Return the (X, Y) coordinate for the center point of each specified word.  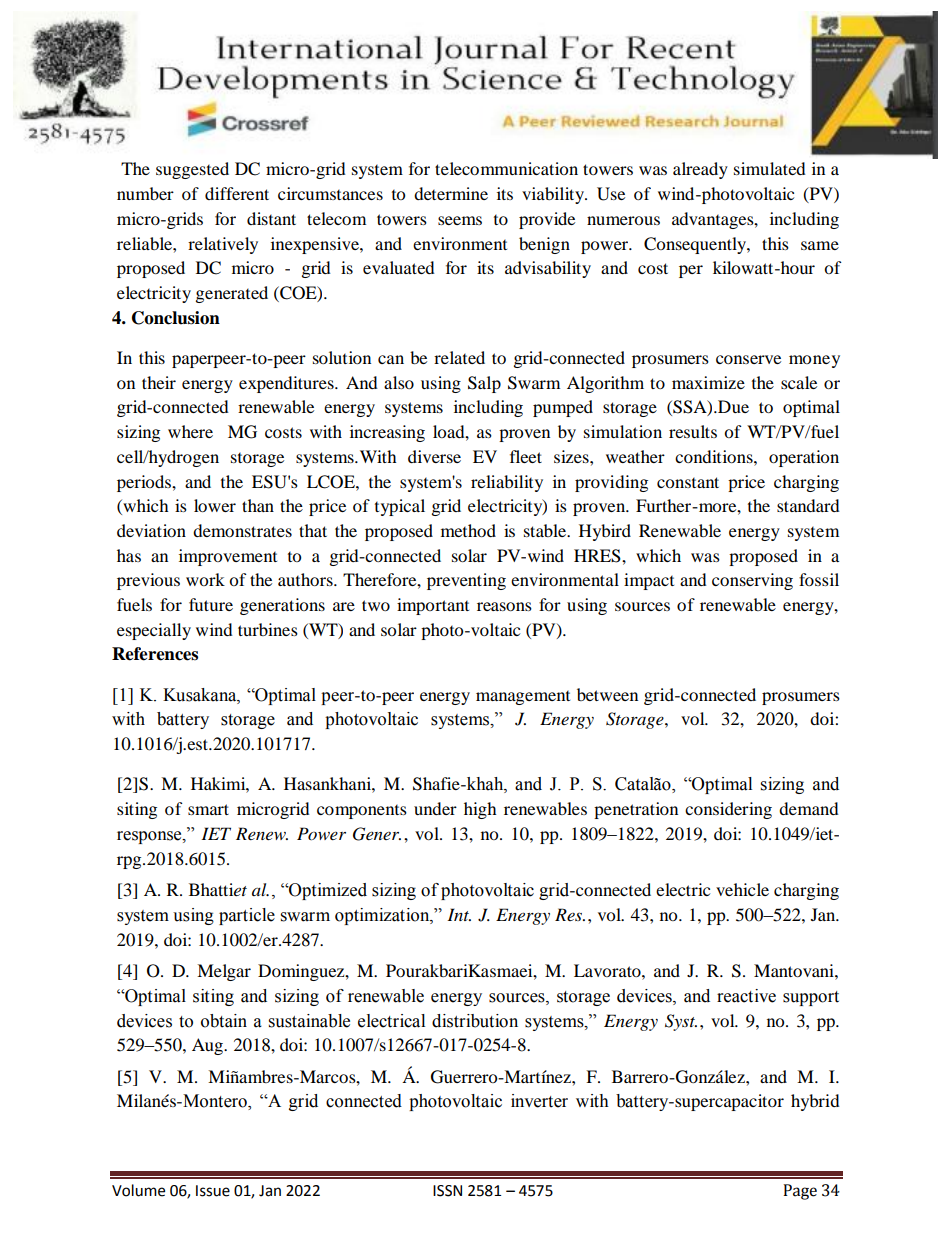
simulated (770, 168)
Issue (213, 1191)
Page (800, 1192)
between (607, 694)
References (155, 654)
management (523, 698)
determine (451, 193)
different (237, 193)
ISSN (447, 1191)
